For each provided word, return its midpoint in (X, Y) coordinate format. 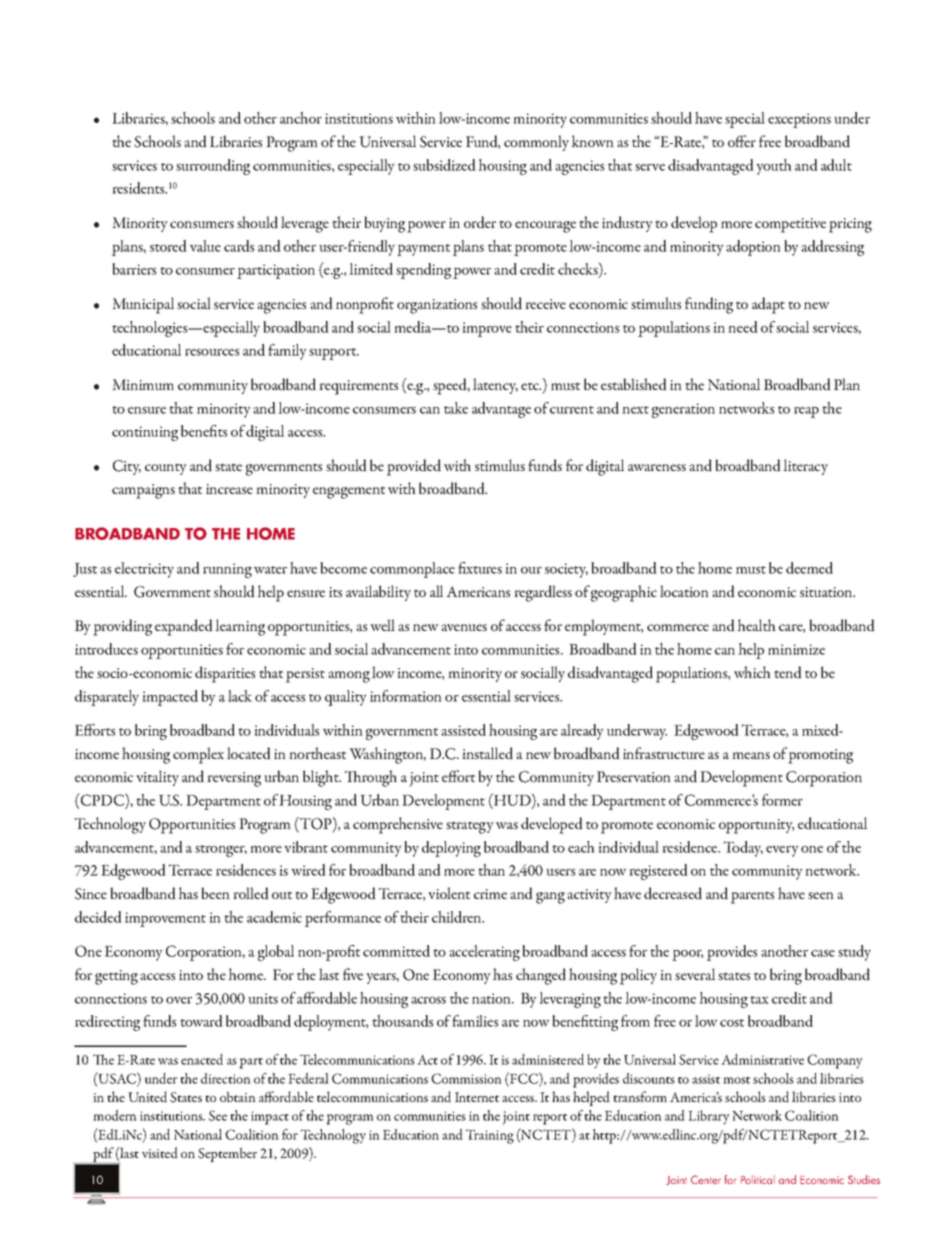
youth (774, 167)
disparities (225, 674)
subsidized (444, 165)
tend (788, 672)
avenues (464, 627)
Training (490, 1136)
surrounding (213, 167)
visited (160, 1152)
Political (758, 1179)
